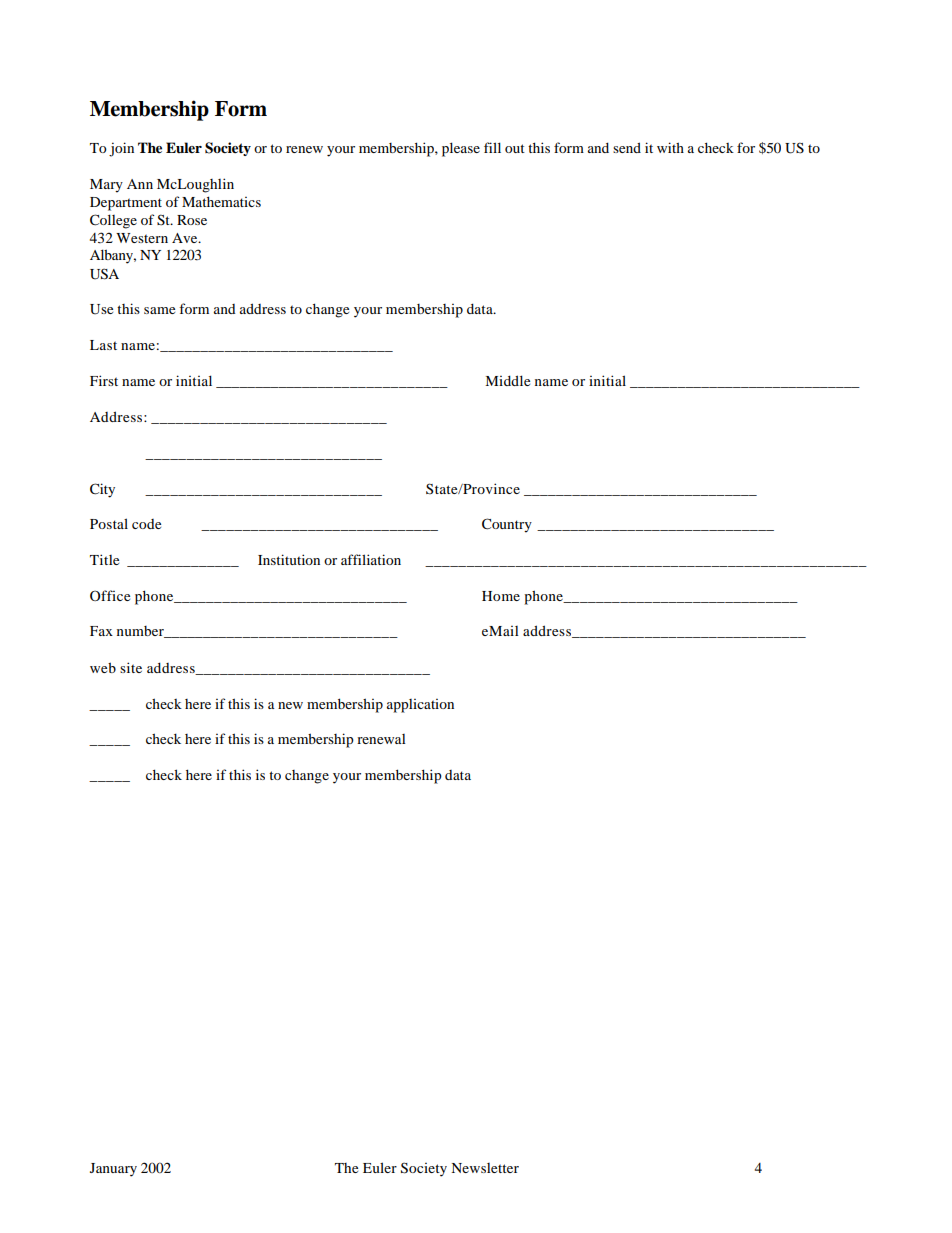 The image size is (952, 1233). I want to click on site, so click(131, 667).
